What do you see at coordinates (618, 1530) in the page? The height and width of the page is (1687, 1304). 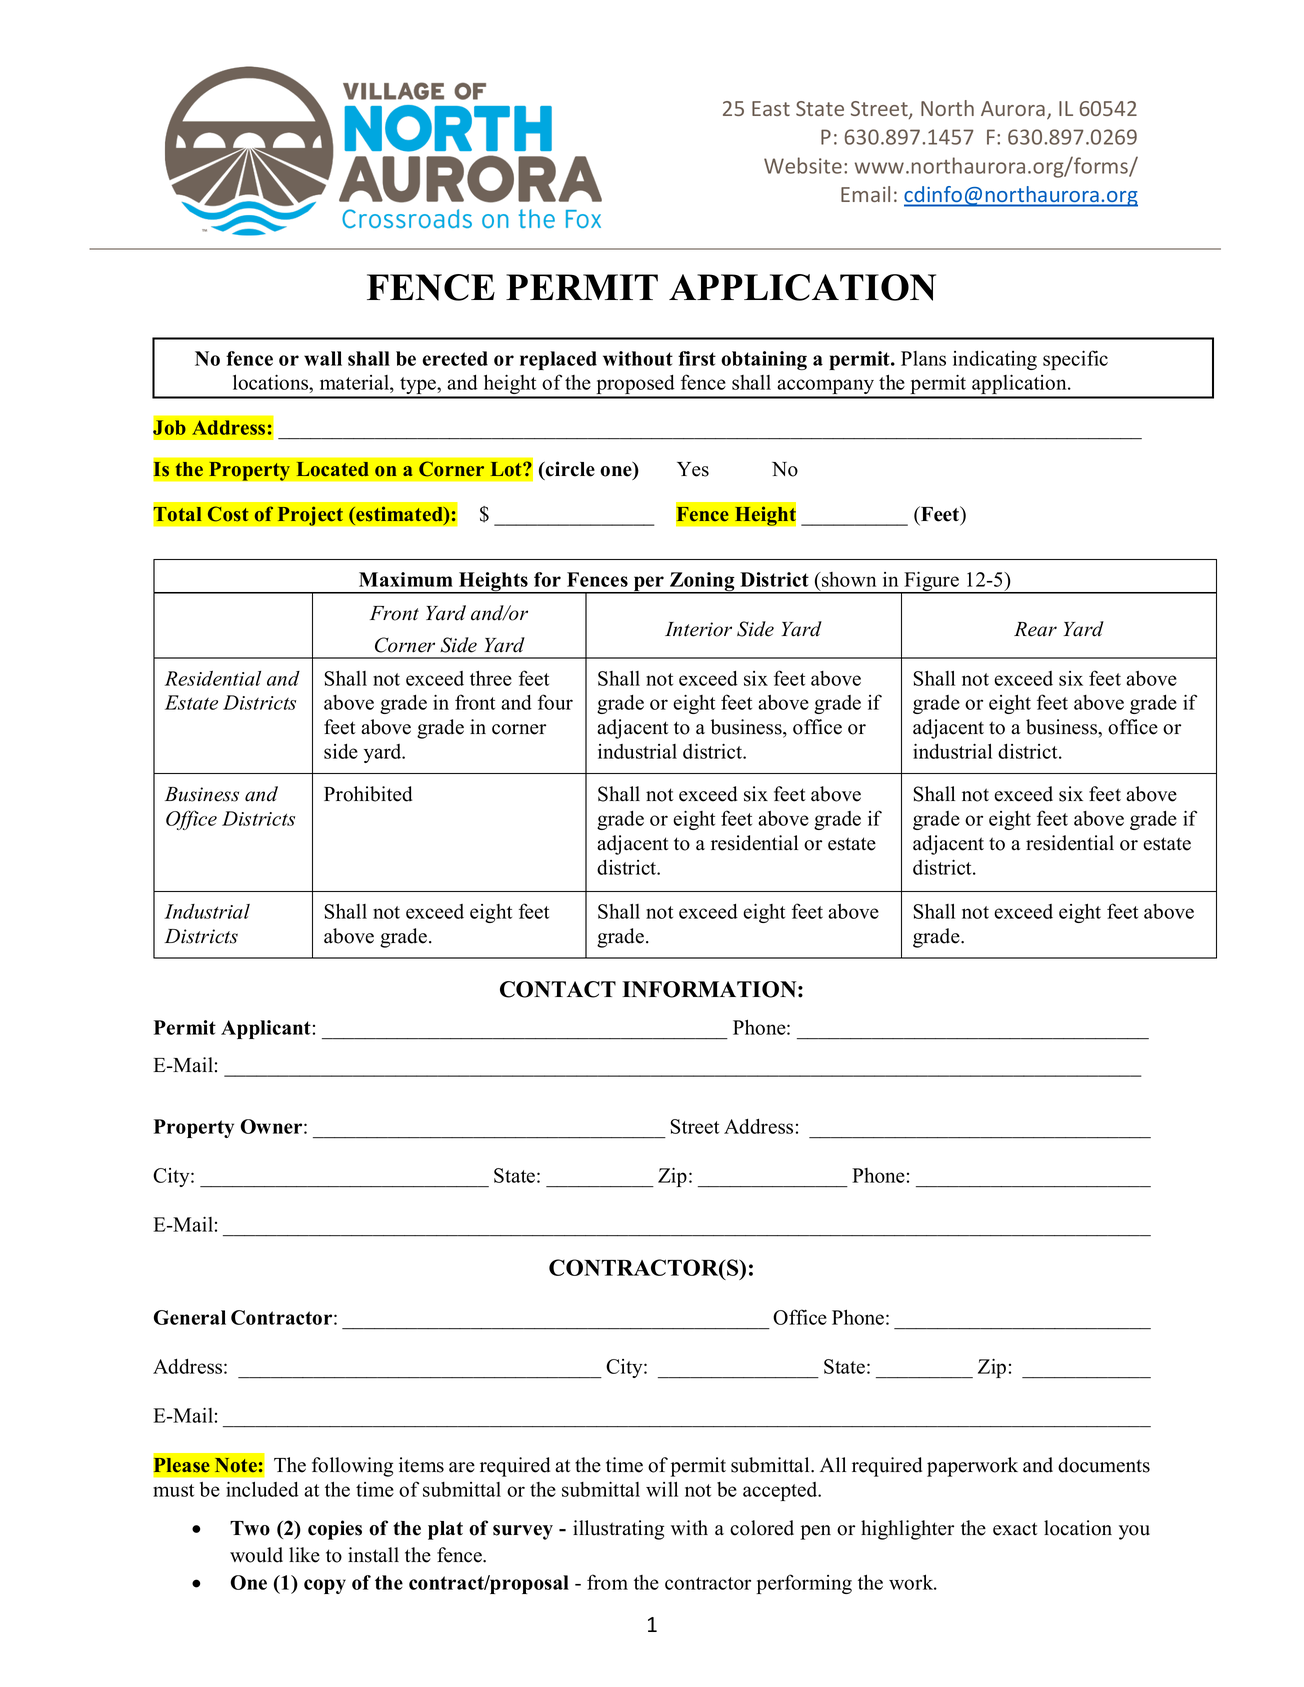 I see `illustrating` at bounding box center [618, 1530].
